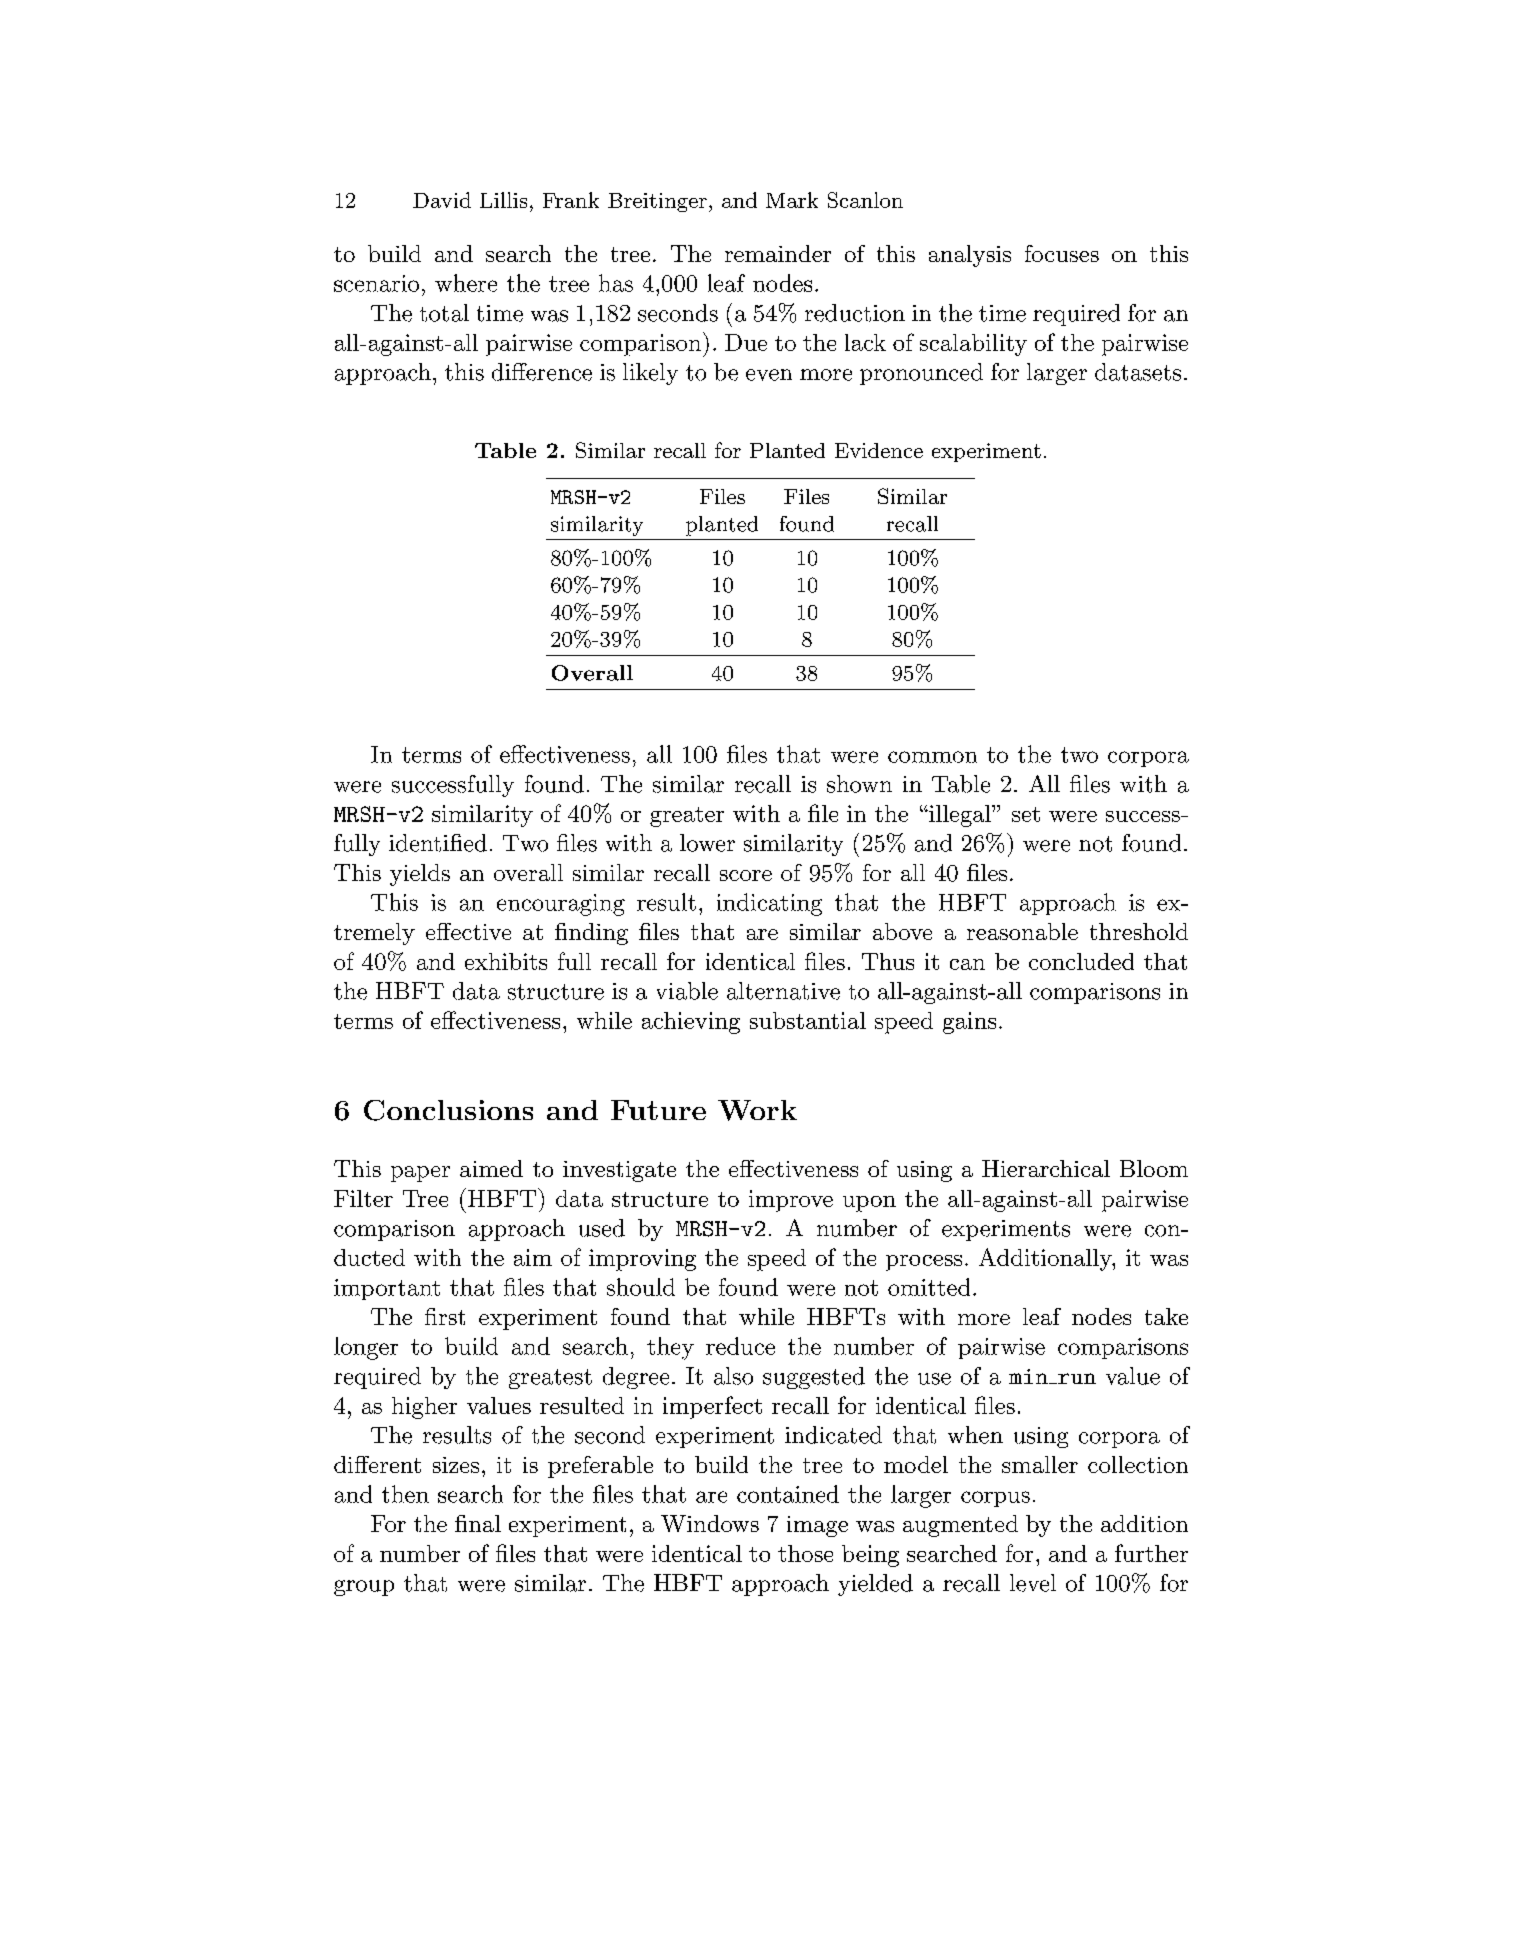 This screenshot has width=1514, height=1960. What do you see at coordinates (420, 875) in the screenshot?
I see `yields` at bounding box center [420, 875].
